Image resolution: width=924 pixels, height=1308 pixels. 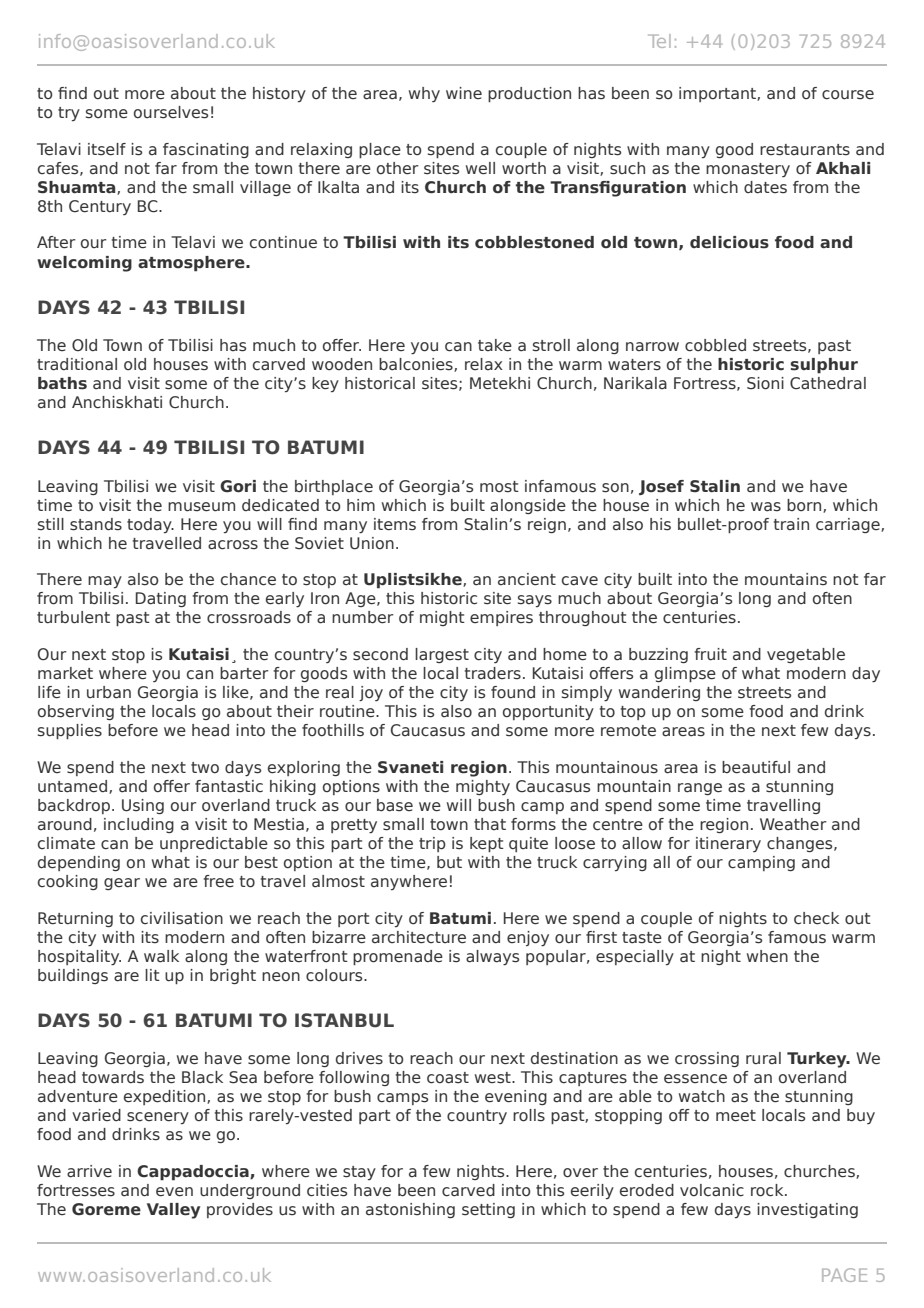 I want to click on restaurants, so click(x=805, y=150).
